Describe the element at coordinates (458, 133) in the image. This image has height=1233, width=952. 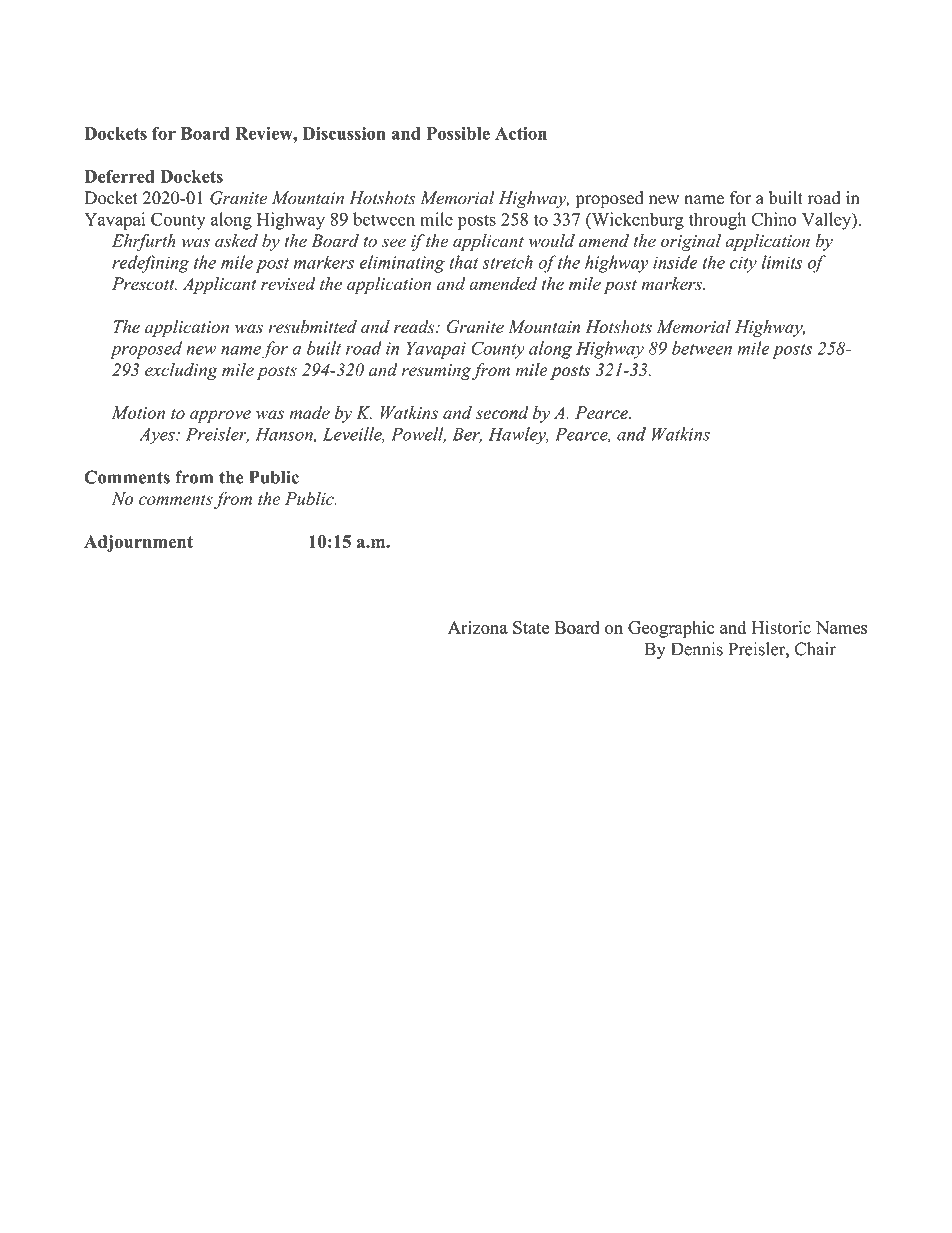
I see `Possible` at that location.
